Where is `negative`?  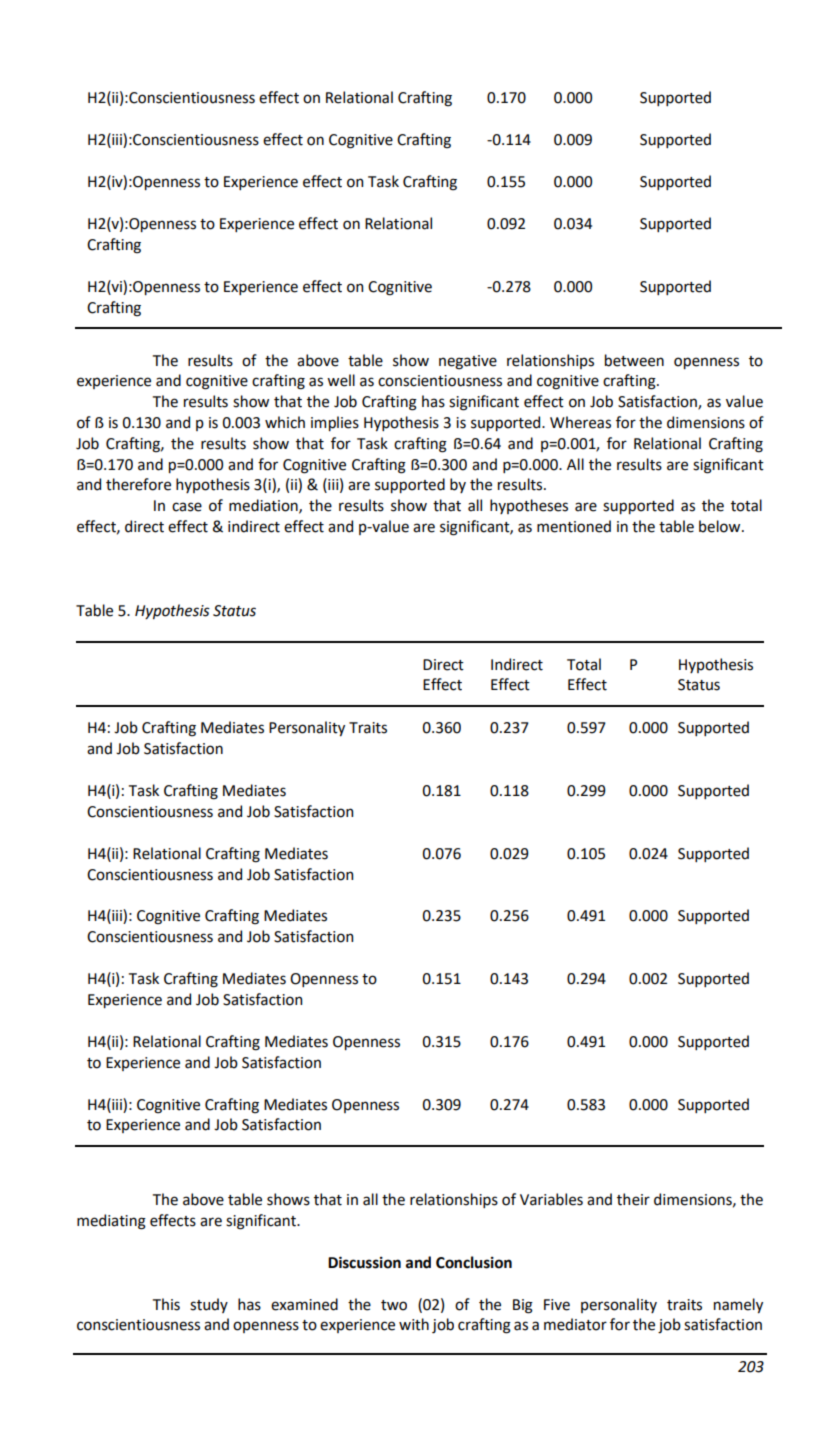 negative is located at coordinates (468, 362).
